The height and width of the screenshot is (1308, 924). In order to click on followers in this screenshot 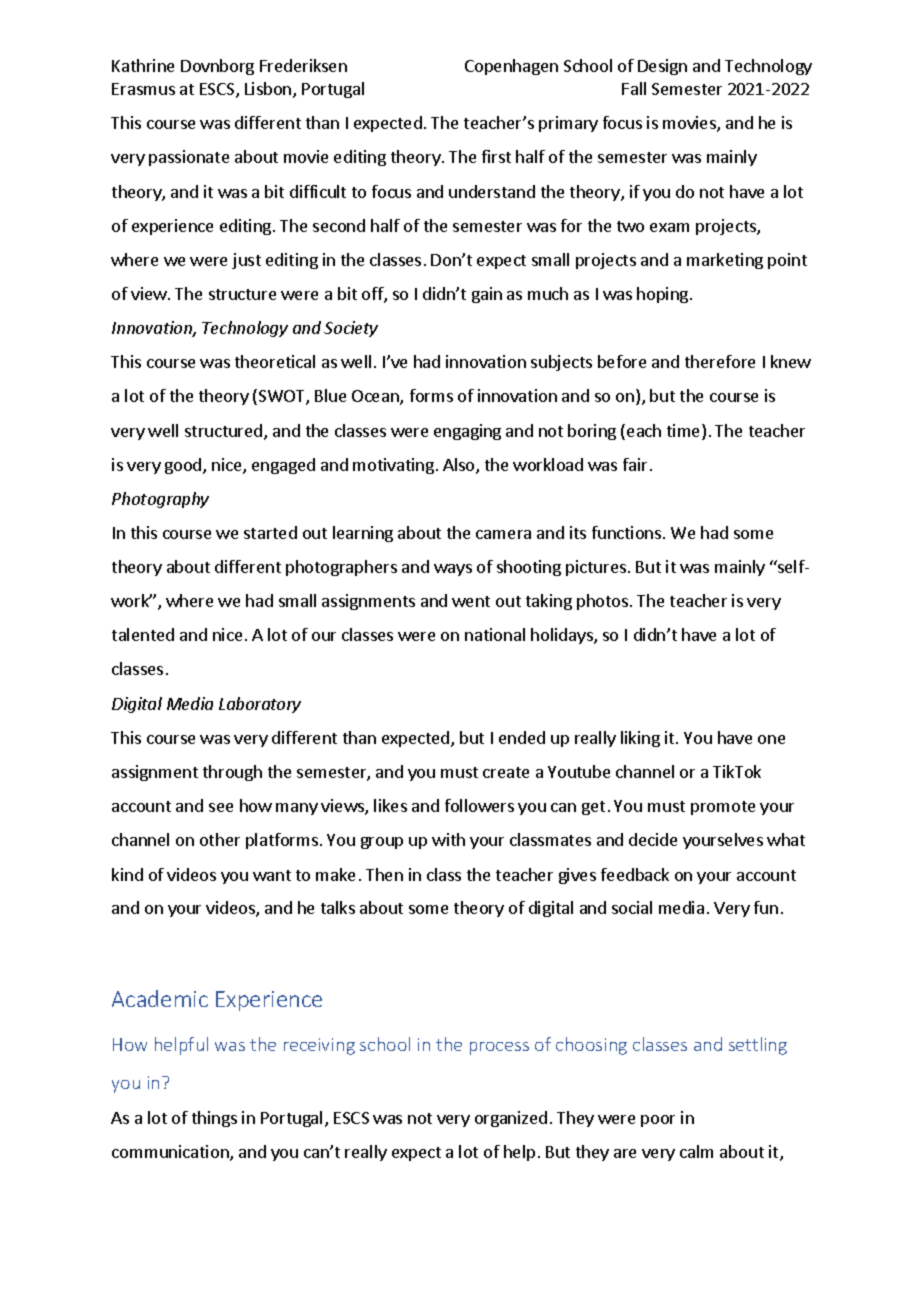, I will do `click(479, 805)`.
